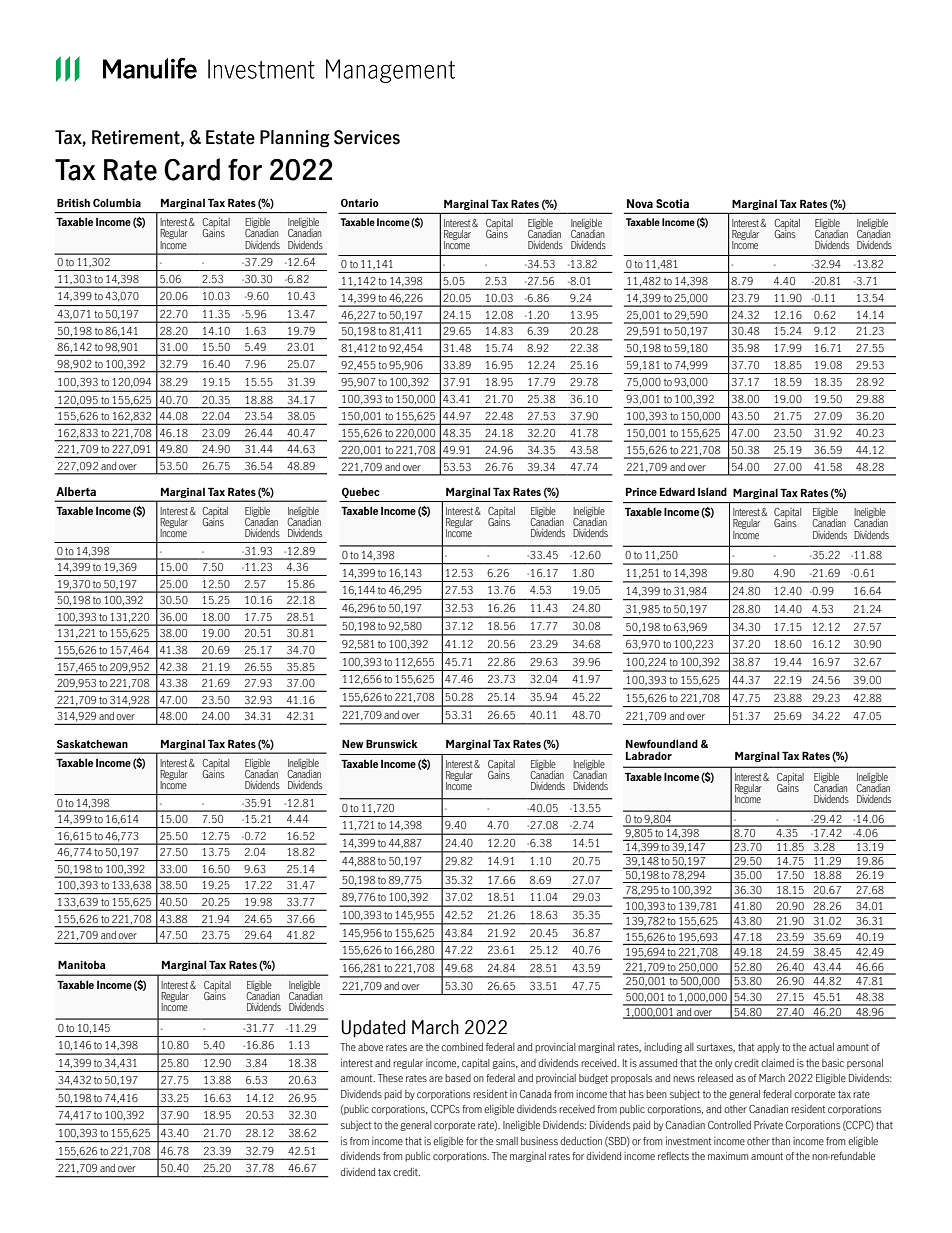 The width and height of the image is (952, 1233). Describe the element at coordinates (768, 1048) in the image. I see `apply` at that location.
